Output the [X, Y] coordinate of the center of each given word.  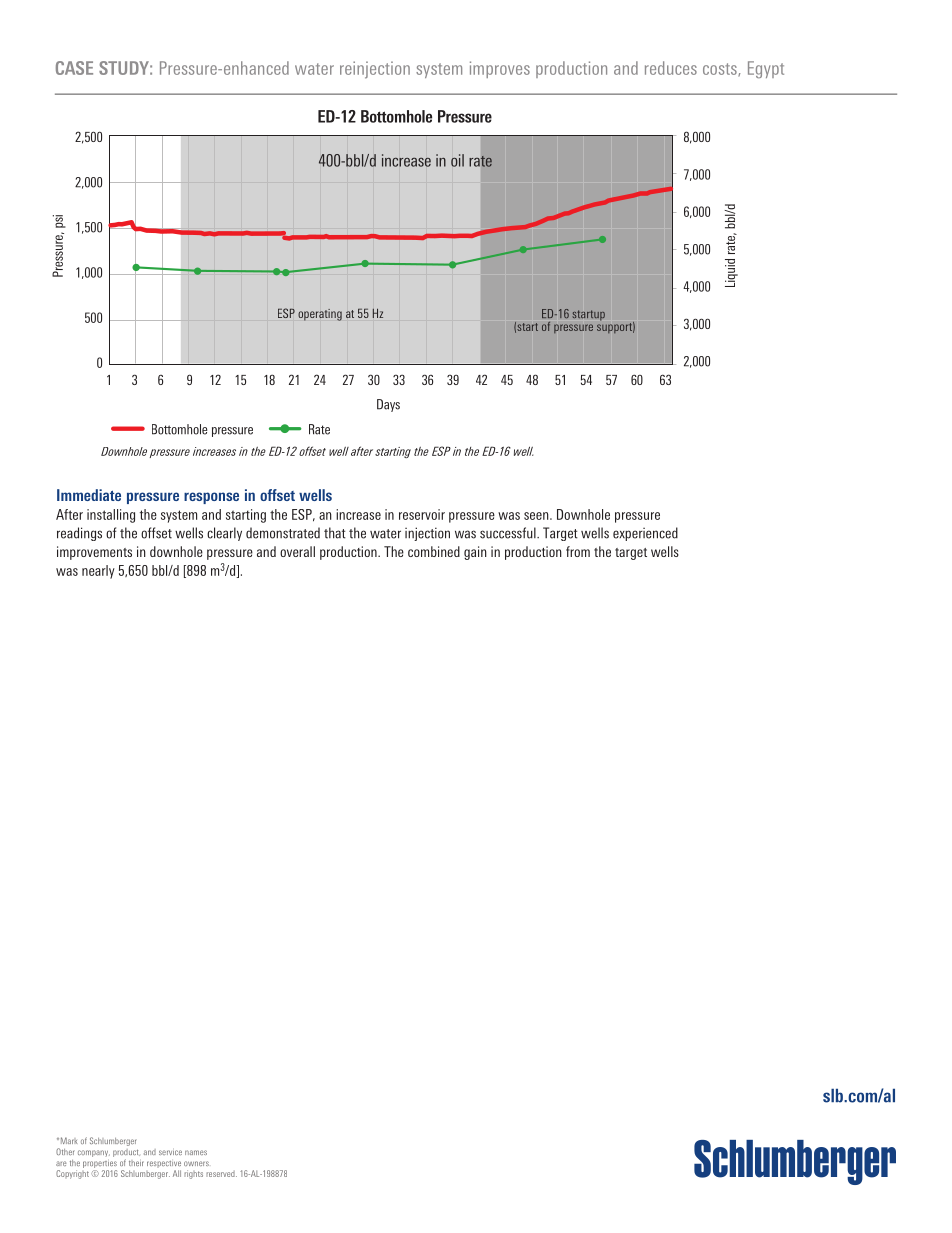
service [170, 1152]
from [578, 551]
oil [457, 160]
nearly [98, 572]
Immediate [89, 495]
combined [434, 551]
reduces [671, 68]
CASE [74, 68]
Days [388, 405]
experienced [645, 534]
